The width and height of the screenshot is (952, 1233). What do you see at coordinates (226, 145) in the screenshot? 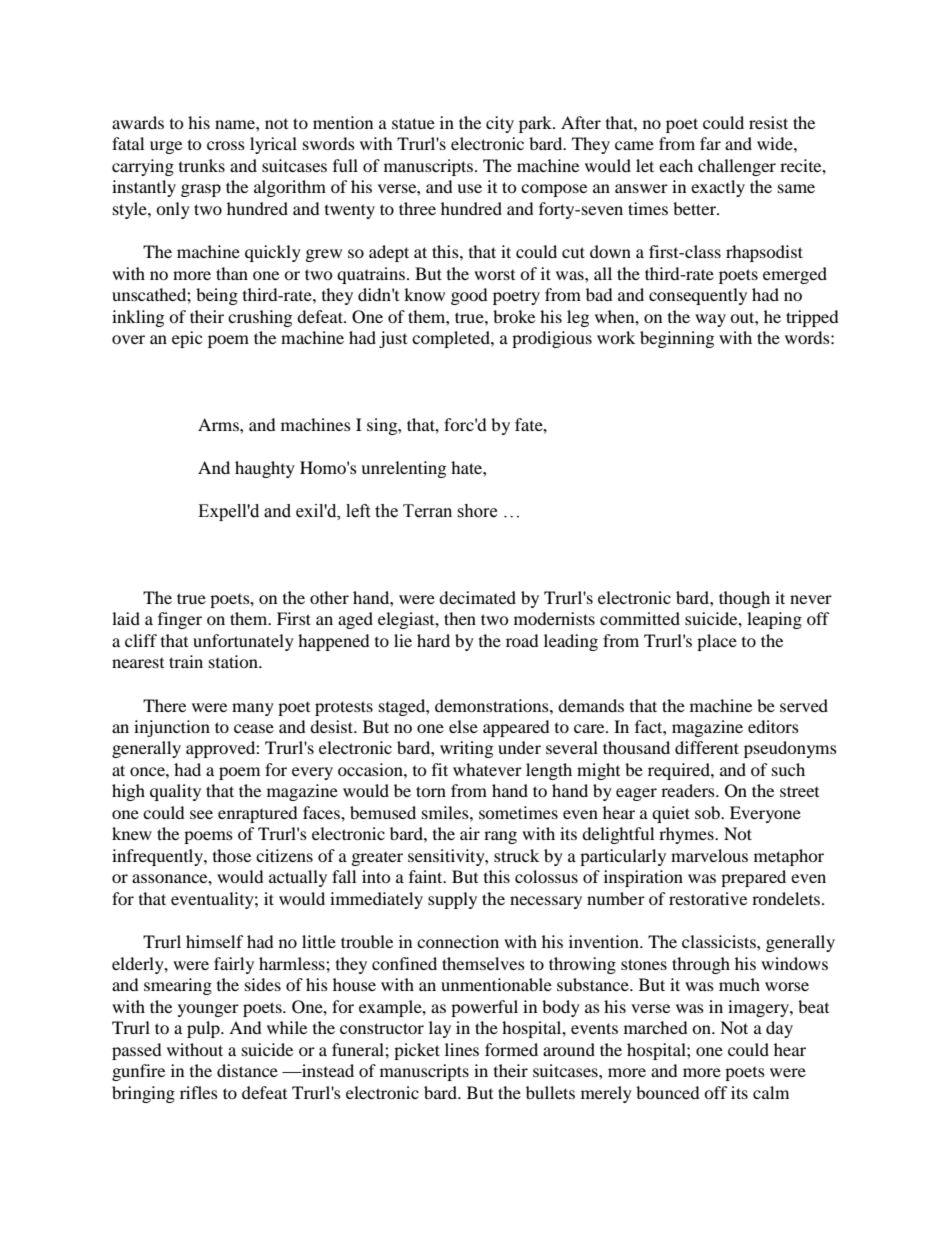
I see `cross` at bounding box center [226, 145].
